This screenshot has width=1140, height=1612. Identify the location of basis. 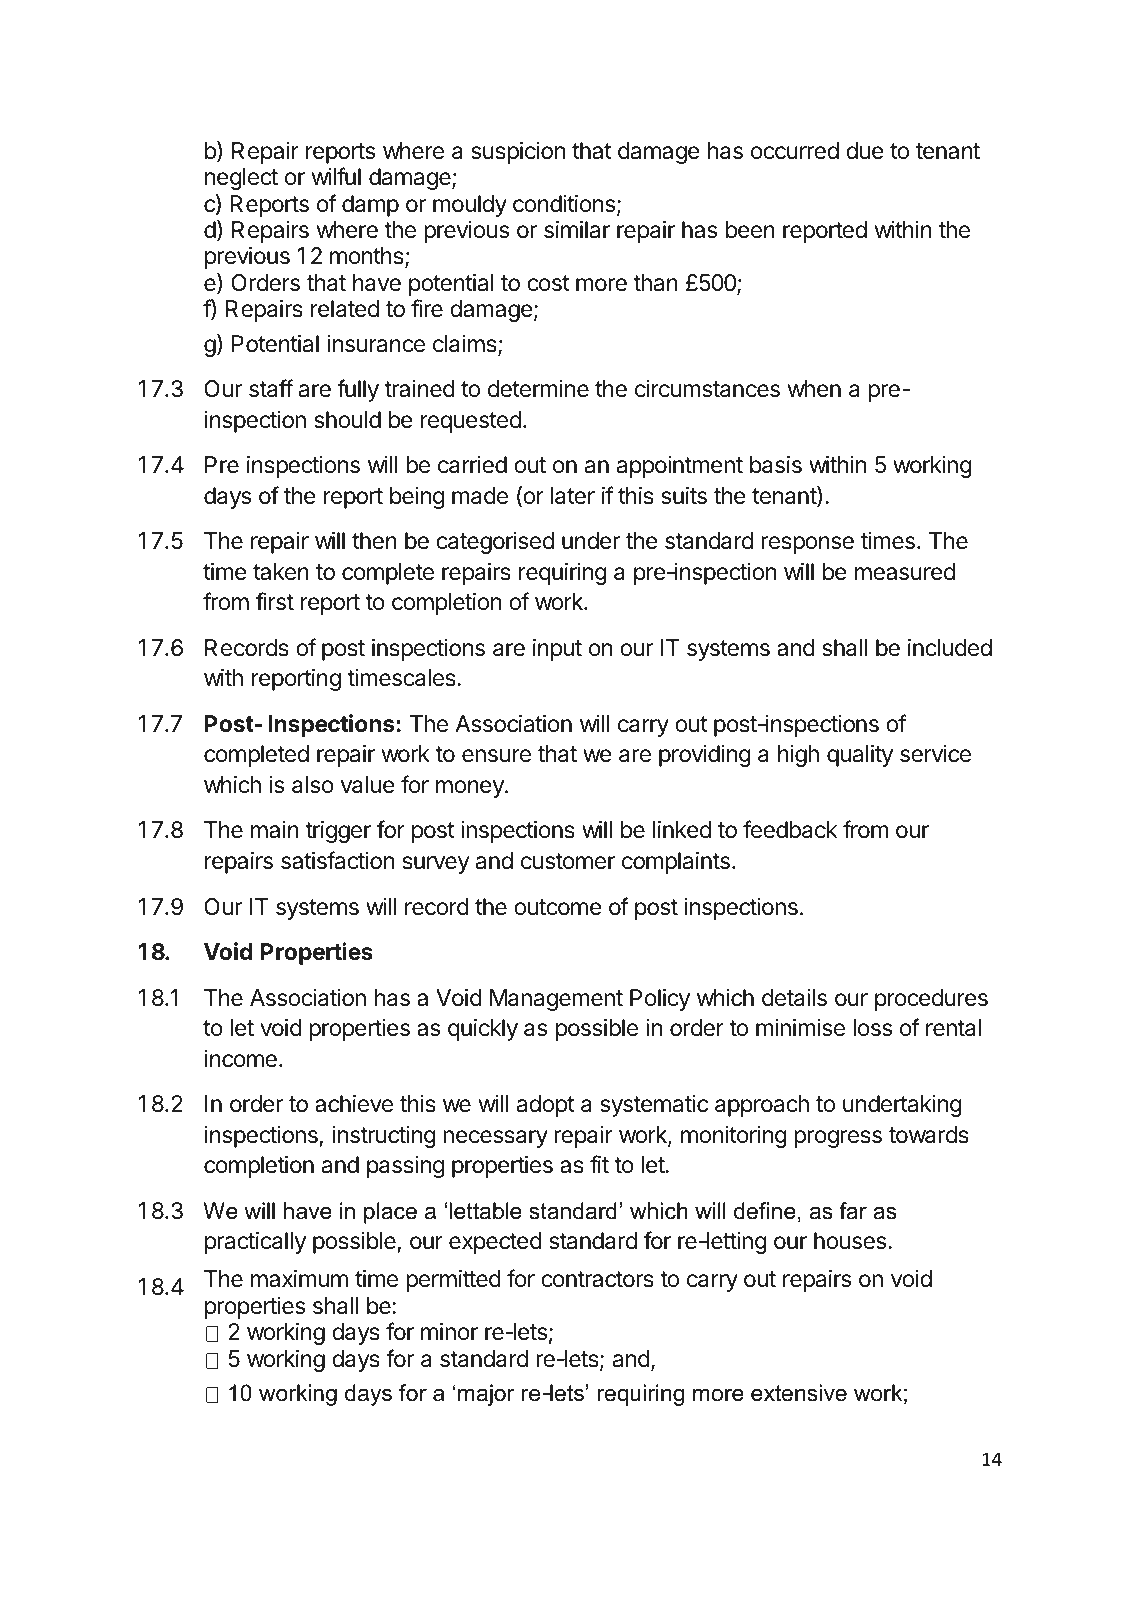
(776, 465).
